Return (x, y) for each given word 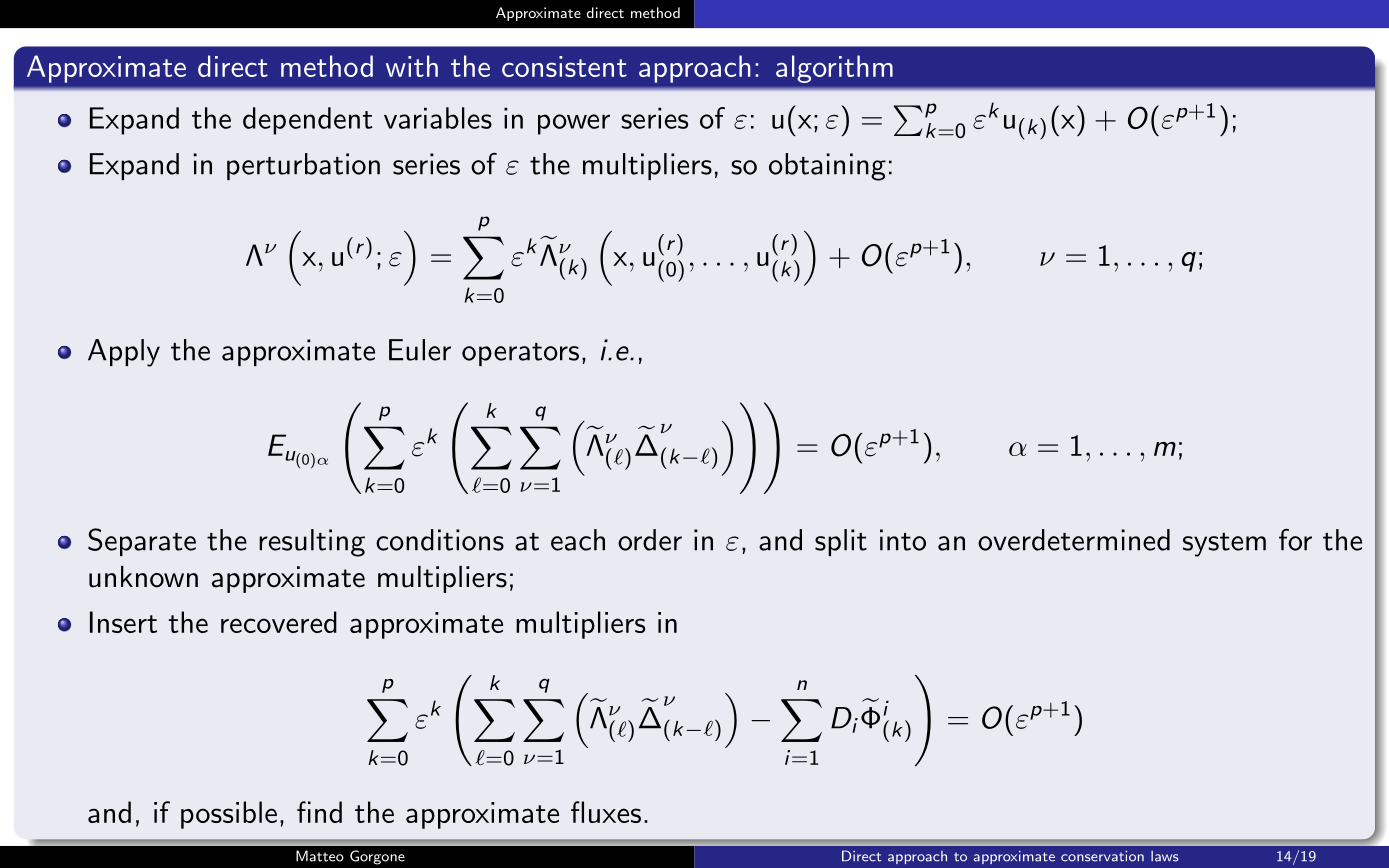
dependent (308, 121)
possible (229, 815)
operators (520, 354)
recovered (279, 622)
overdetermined (1074, 540)
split (841, 542)
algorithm (834, 69)
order (650, 540)
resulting (312, 543)
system (1224, 545)
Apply (124, 353)
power (574, 124)
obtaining (827, 167)
